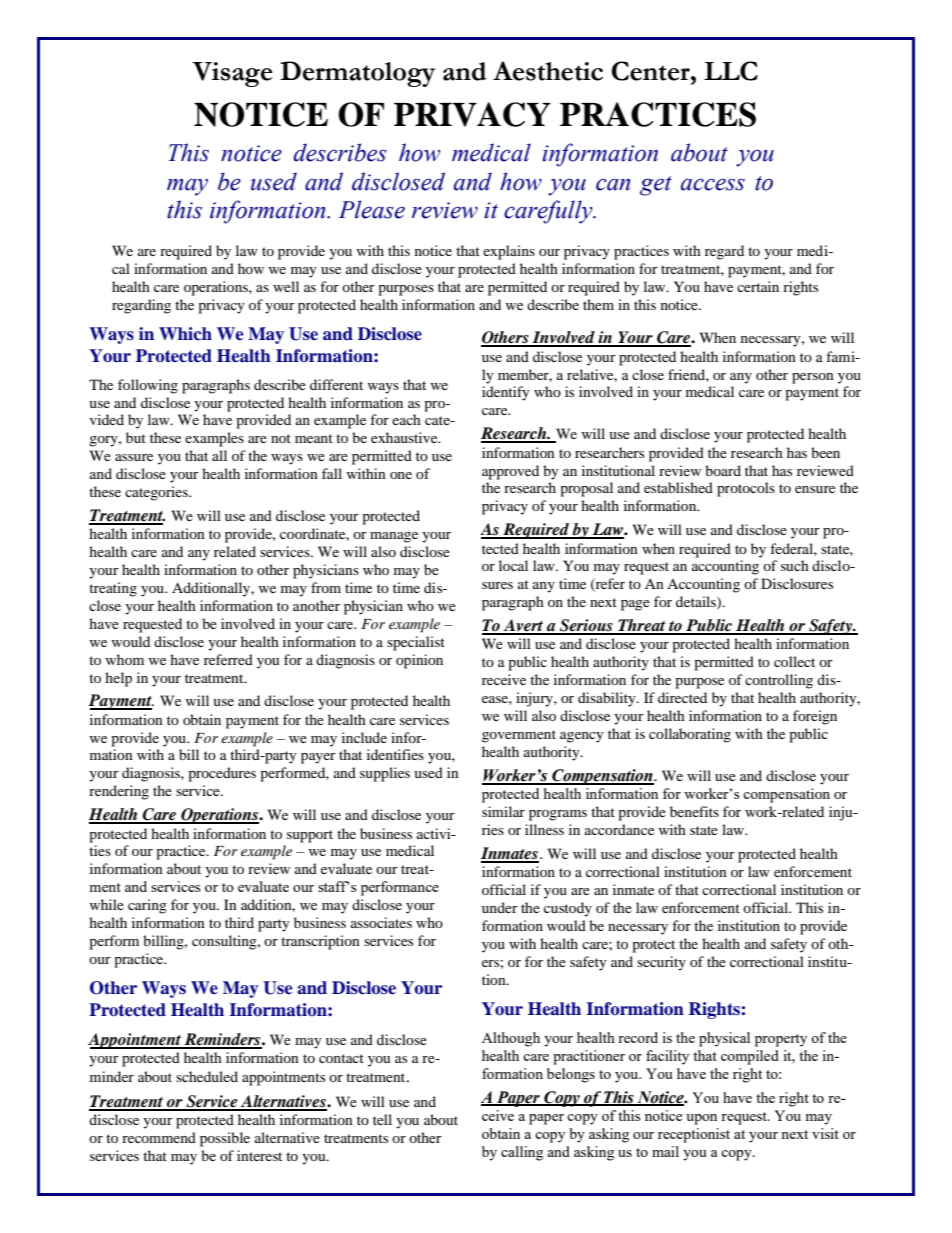  What do you see at coordinates (723, 470) in the image?
I see `board` at bounding box center [723, 470].
